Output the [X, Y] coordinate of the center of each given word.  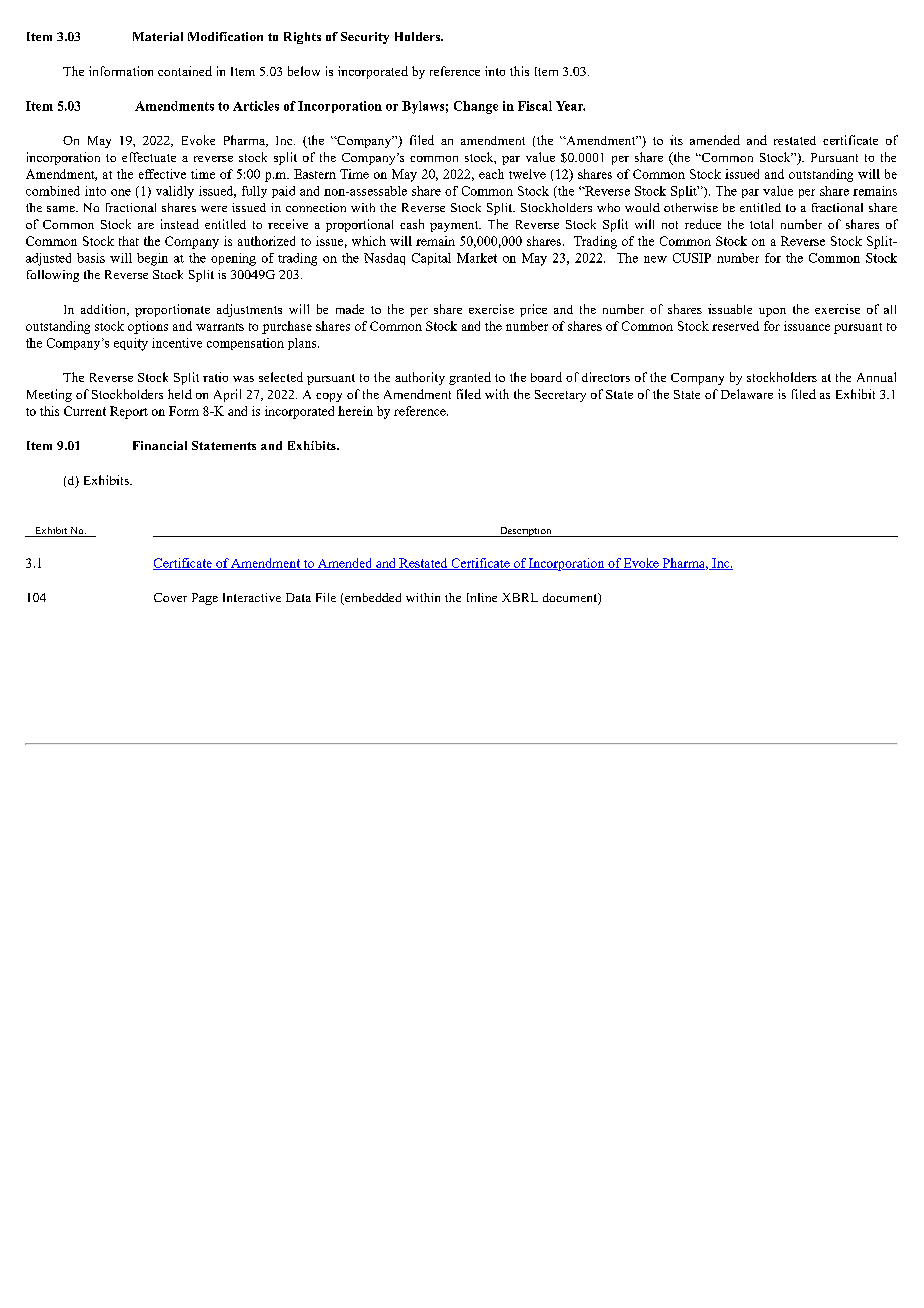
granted [470, 378]
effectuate [149, 157]
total [761, 224]
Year [570, 106]
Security [365, 38]
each [491, 174]
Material [158, 36]
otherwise [691, 207]
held [180, 394]
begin [152, 259]
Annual [876, 377]
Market [477, 258]
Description [525, 532]
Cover [170, 597]
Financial [160, 445]
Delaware [747, 394]
